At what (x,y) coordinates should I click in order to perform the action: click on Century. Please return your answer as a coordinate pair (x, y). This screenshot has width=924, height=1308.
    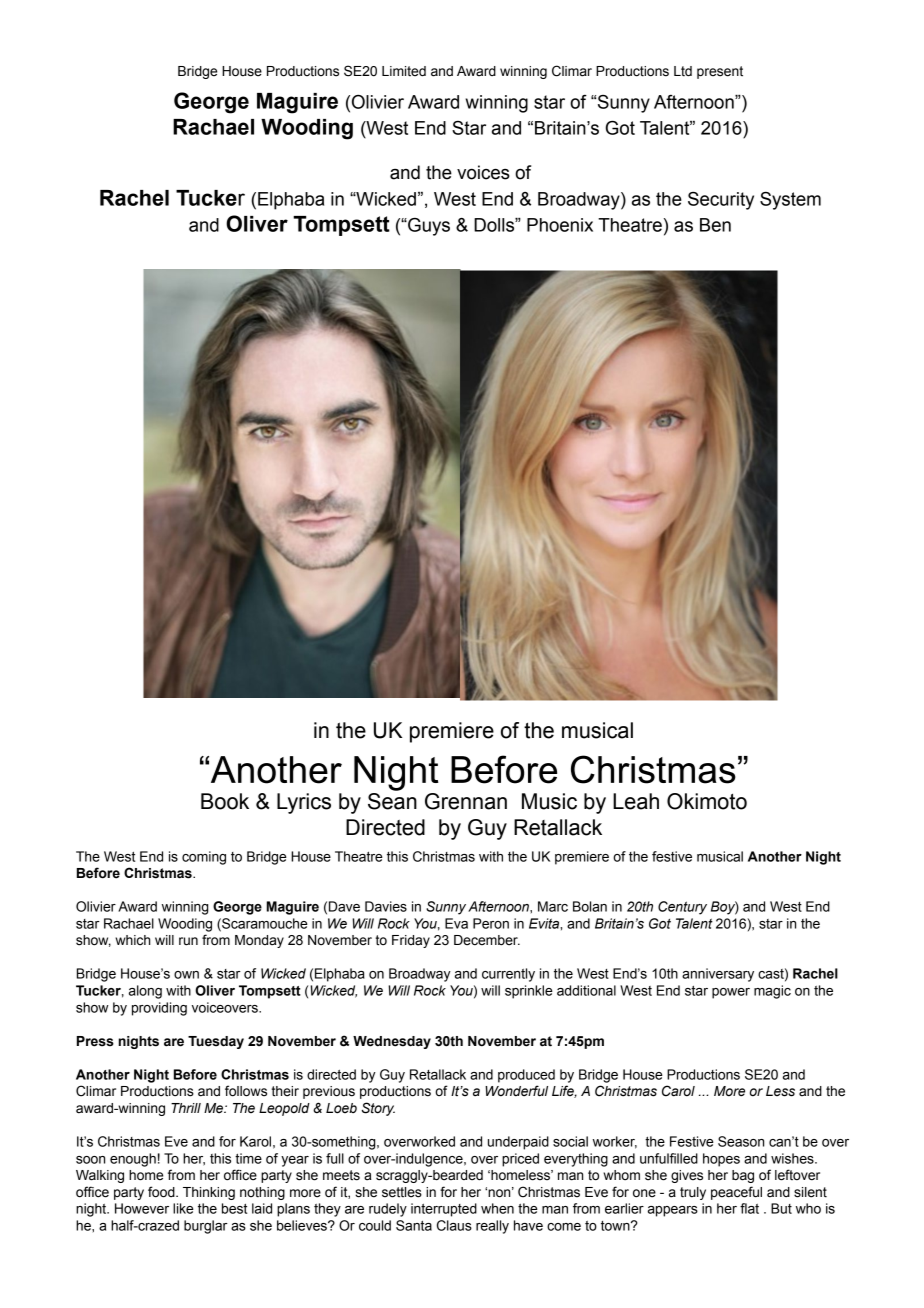
    Looking at the image, I should click on (682, 908).
